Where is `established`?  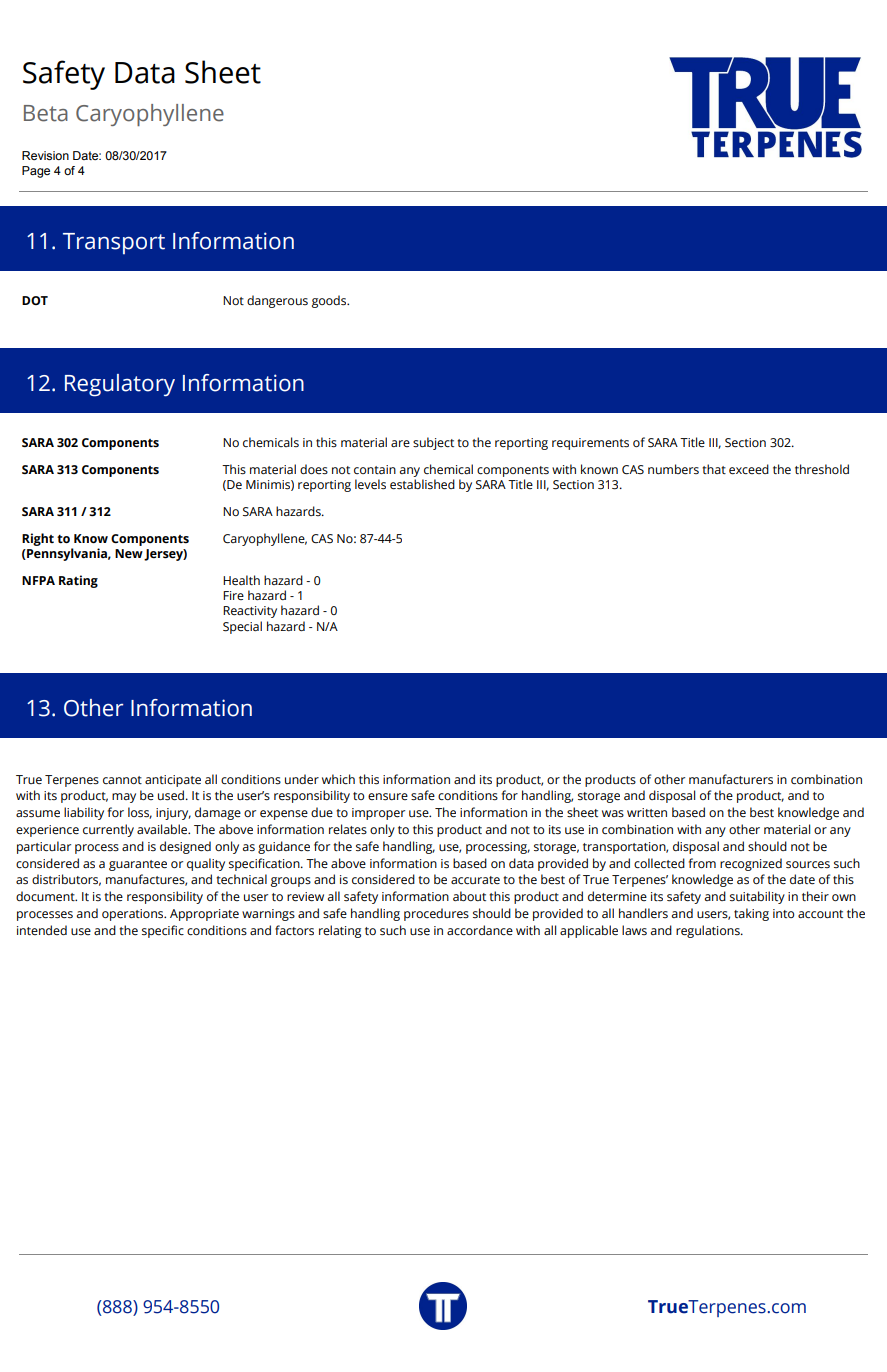
established is located at coordinates (422, 484).
